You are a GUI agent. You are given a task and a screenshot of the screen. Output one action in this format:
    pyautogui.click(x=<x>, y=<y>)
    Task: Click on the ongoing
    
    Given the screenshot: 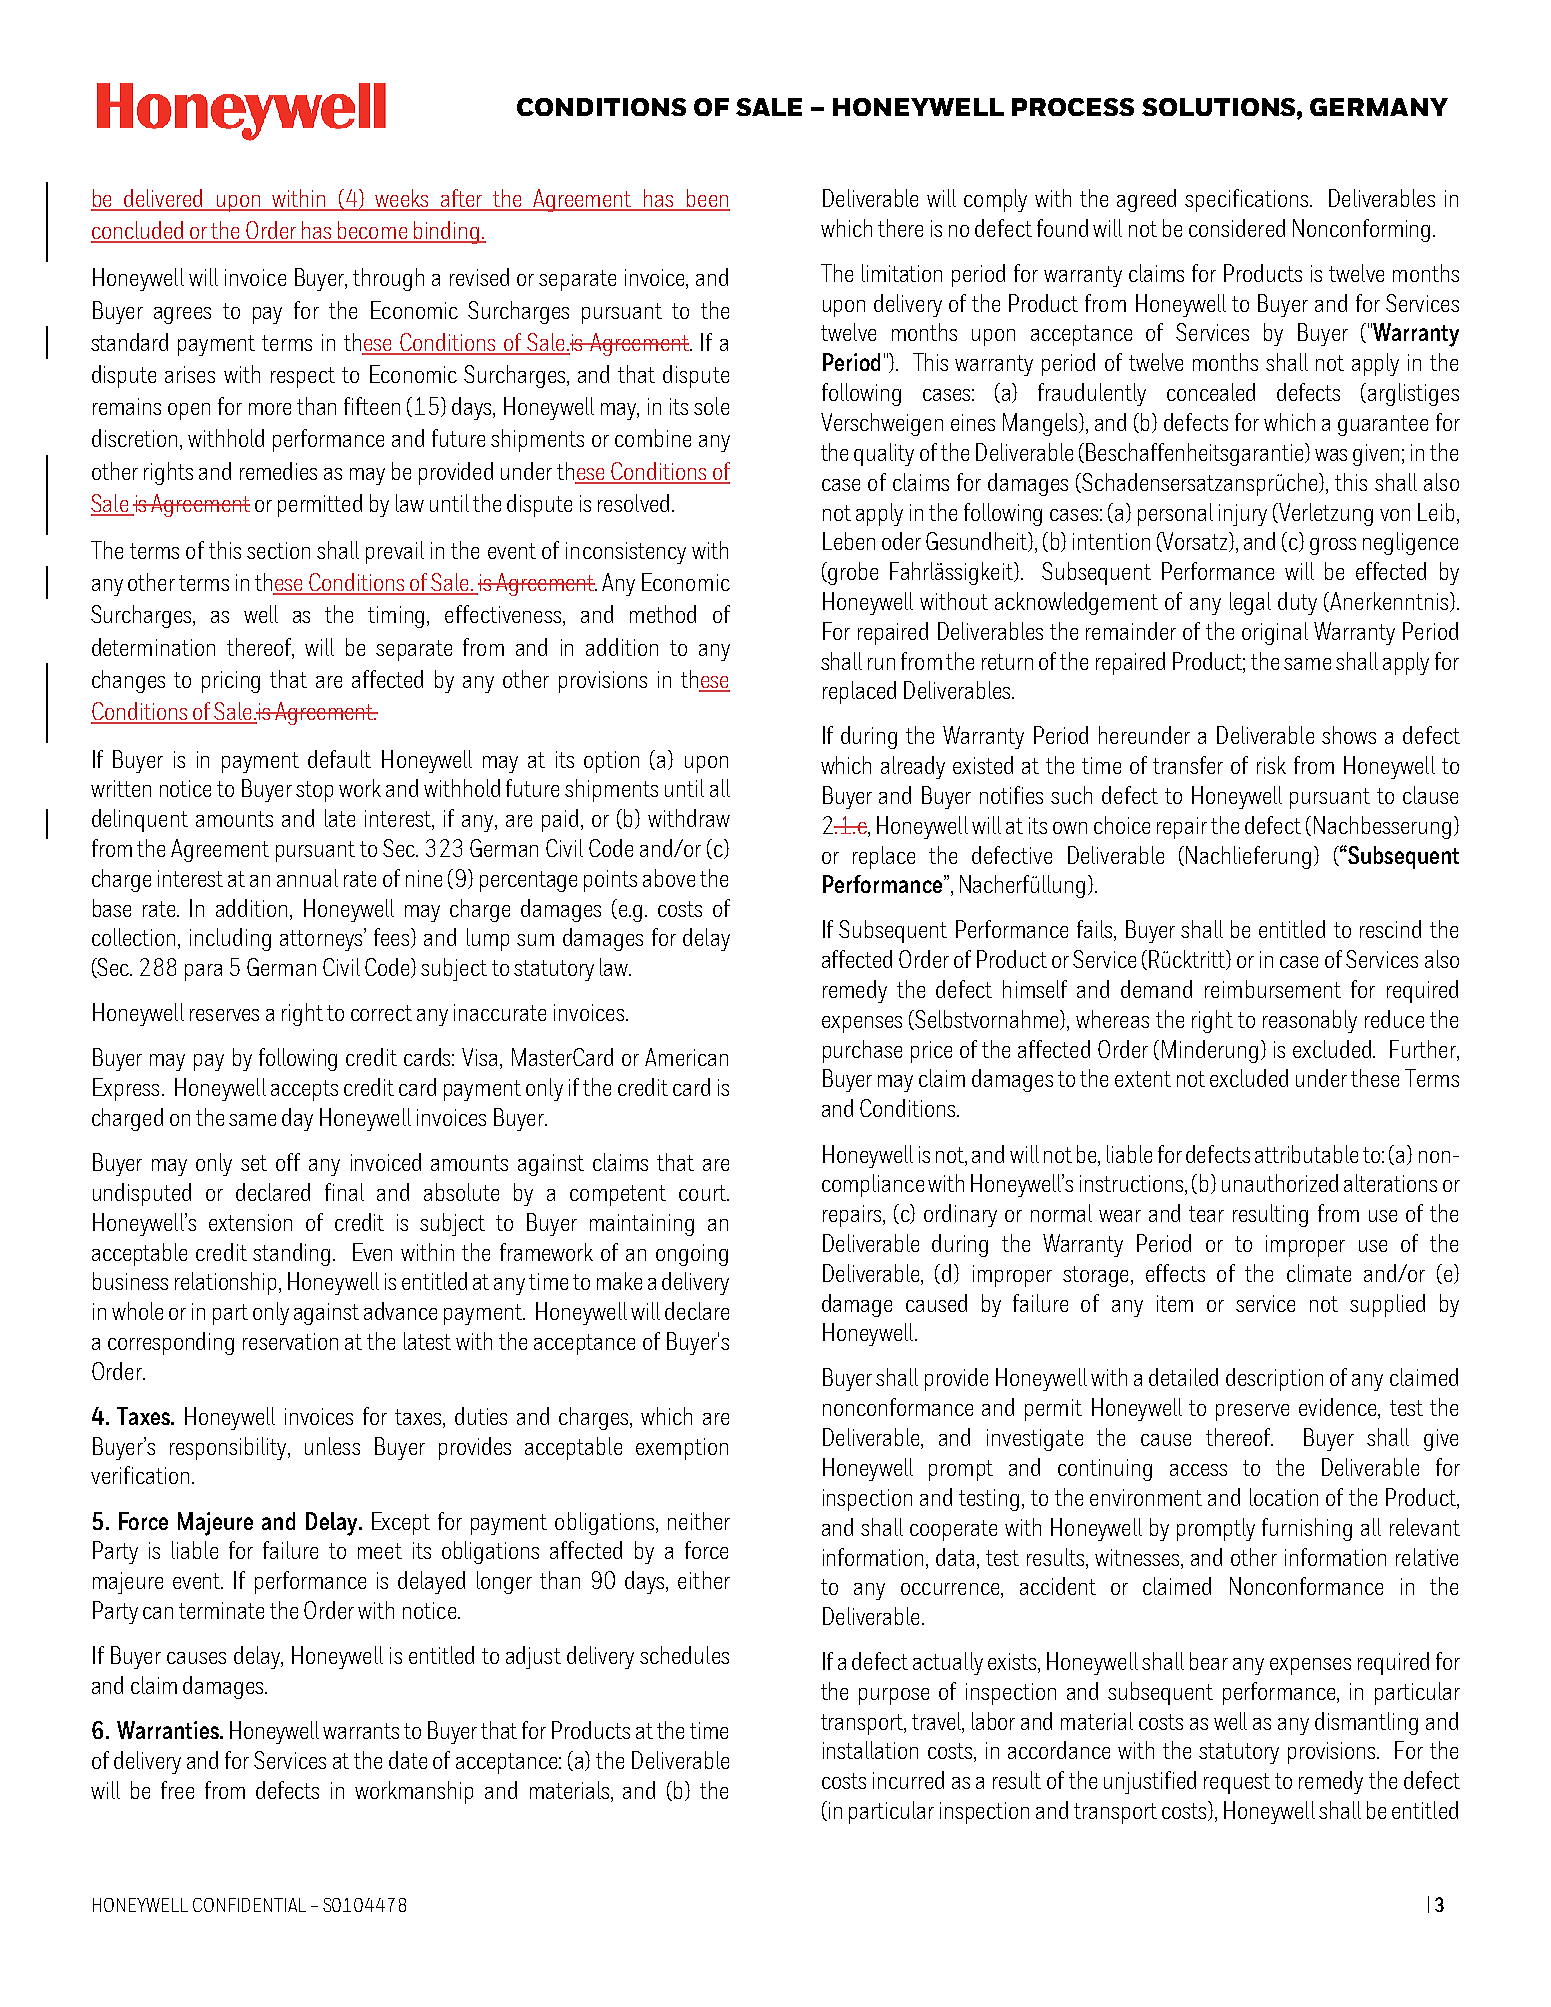 What is the action you would take?
    pyautogui.click(x=692, y=1255)
